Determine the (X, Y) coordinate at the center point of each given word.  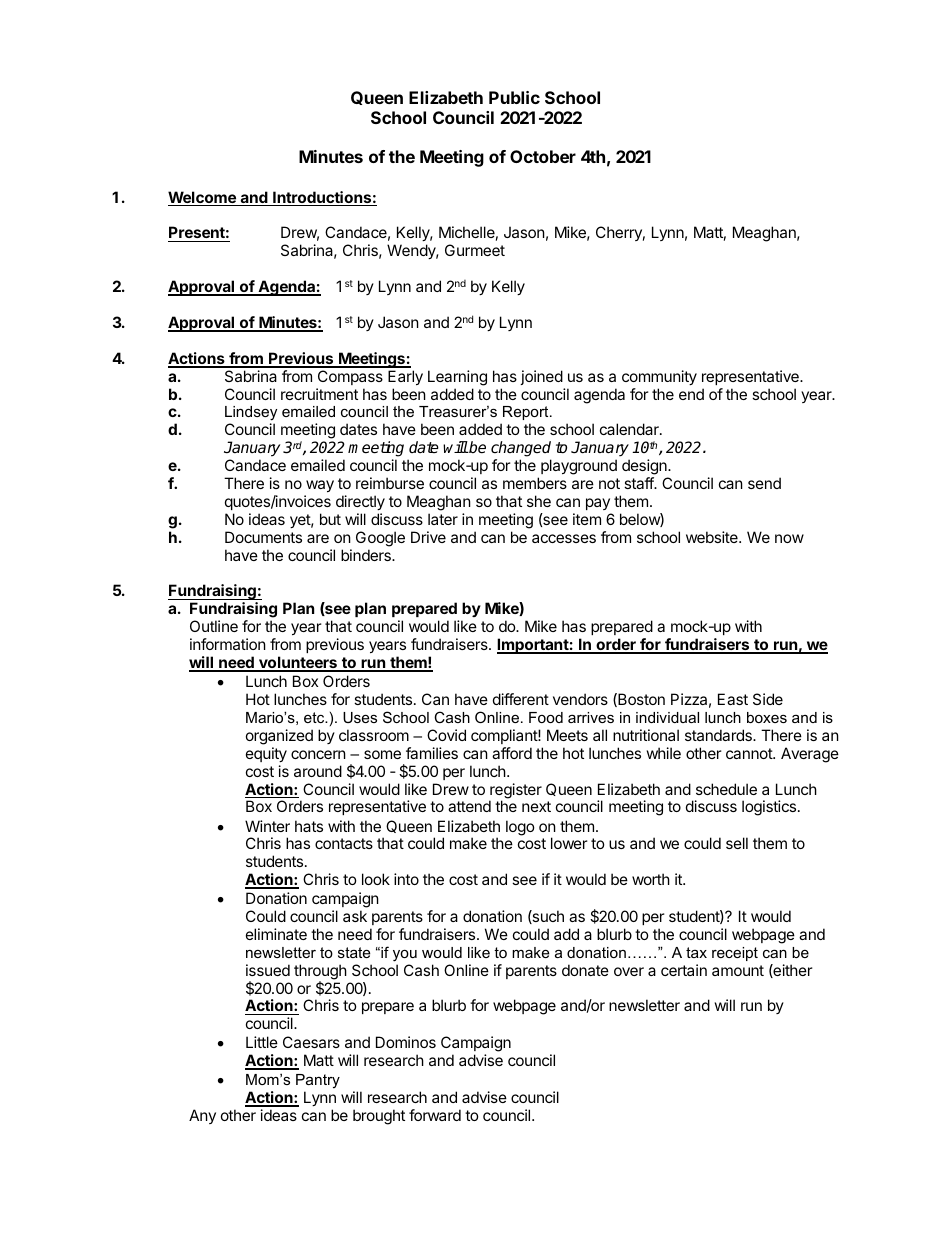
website (713, 537)
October (543, 156)
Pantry (318, 1081)
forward (435, 1115)
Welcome (203, 198)
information (228, 644)
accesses (564, 538)
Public (514, 97)
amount (738, 970)
